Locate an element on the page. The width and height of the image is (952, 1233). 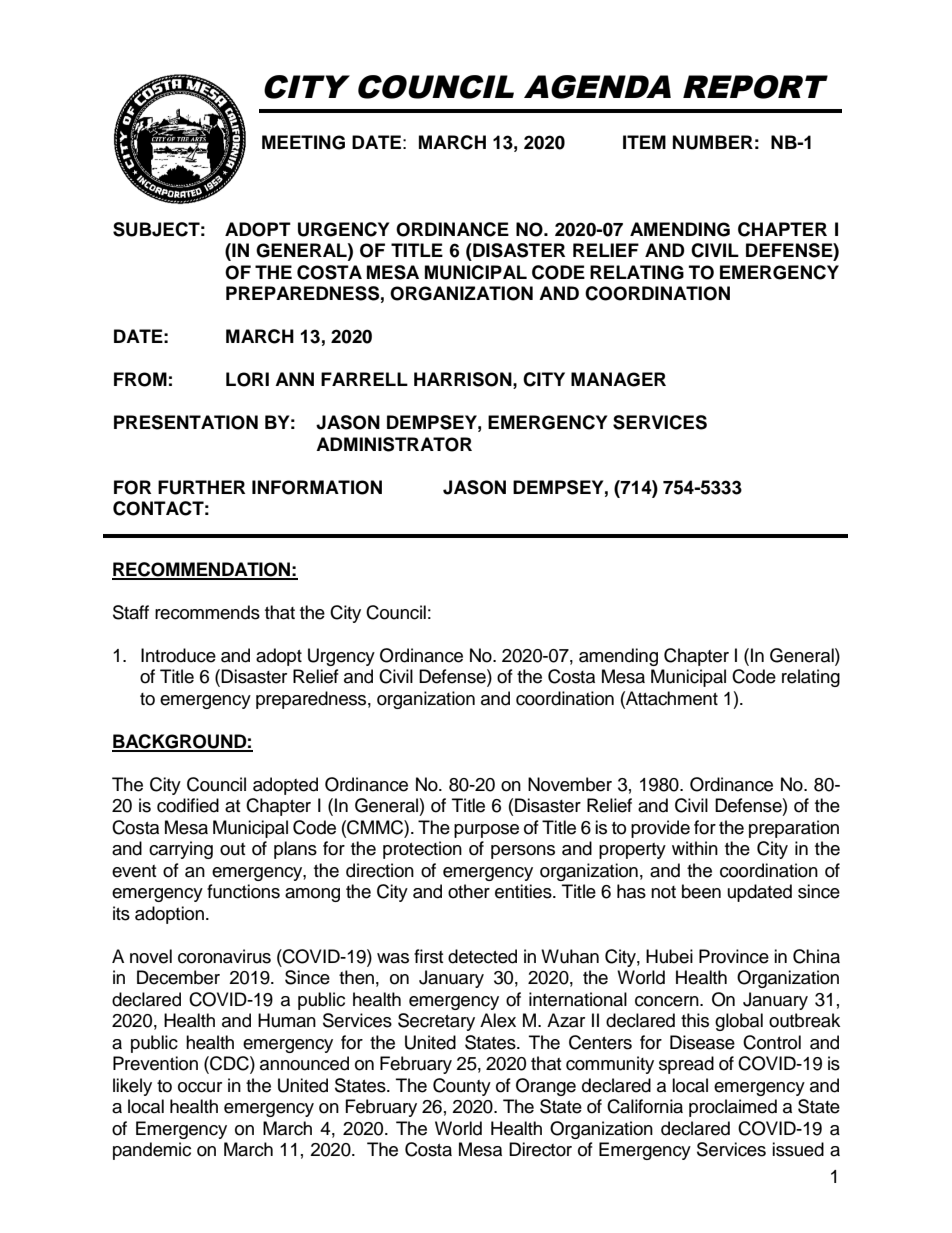
MEETING is located at coordinates (303, 142).
